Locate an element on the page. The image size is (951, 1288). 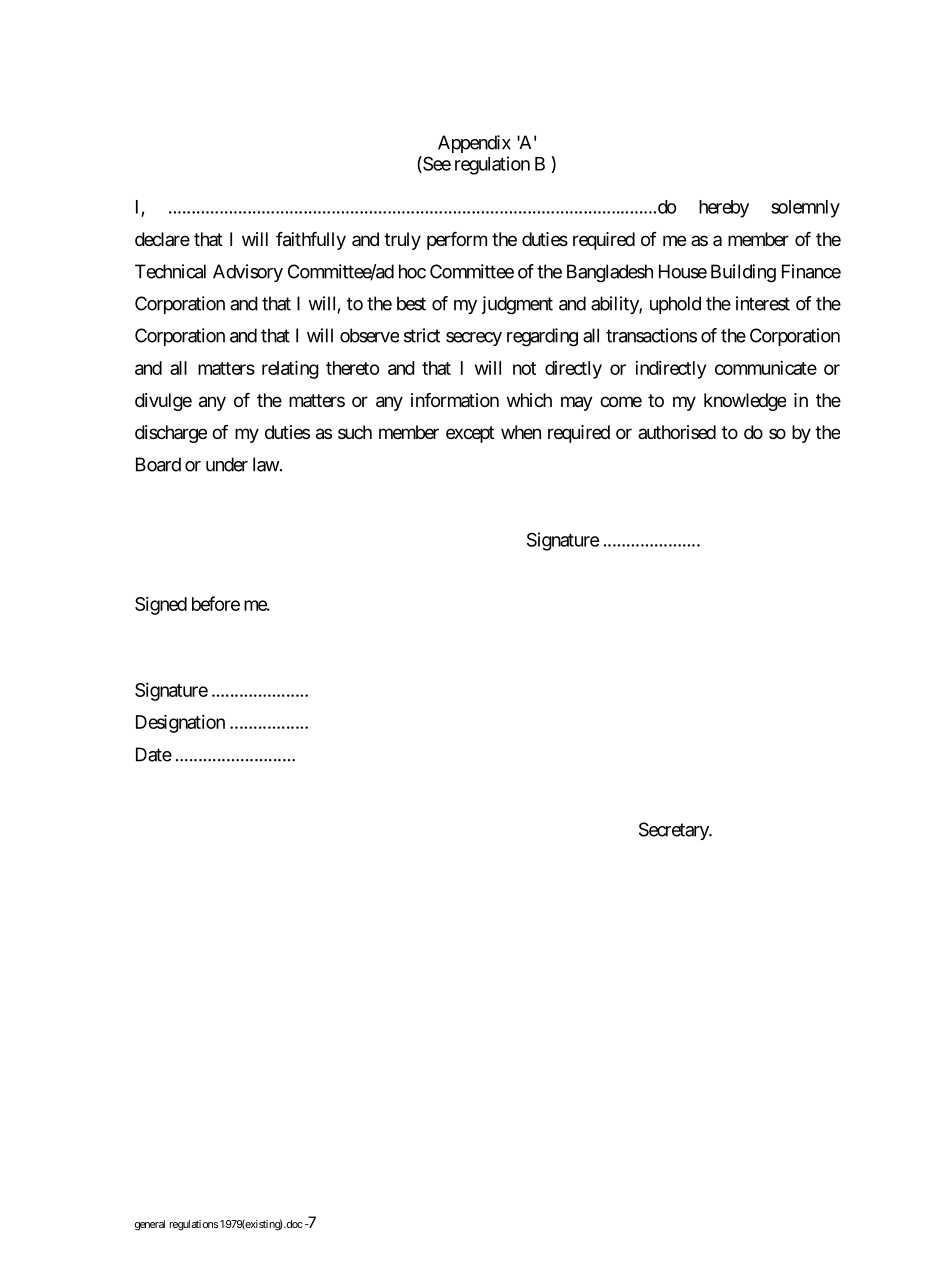
knowledge is located at coordinates (745, 402).
